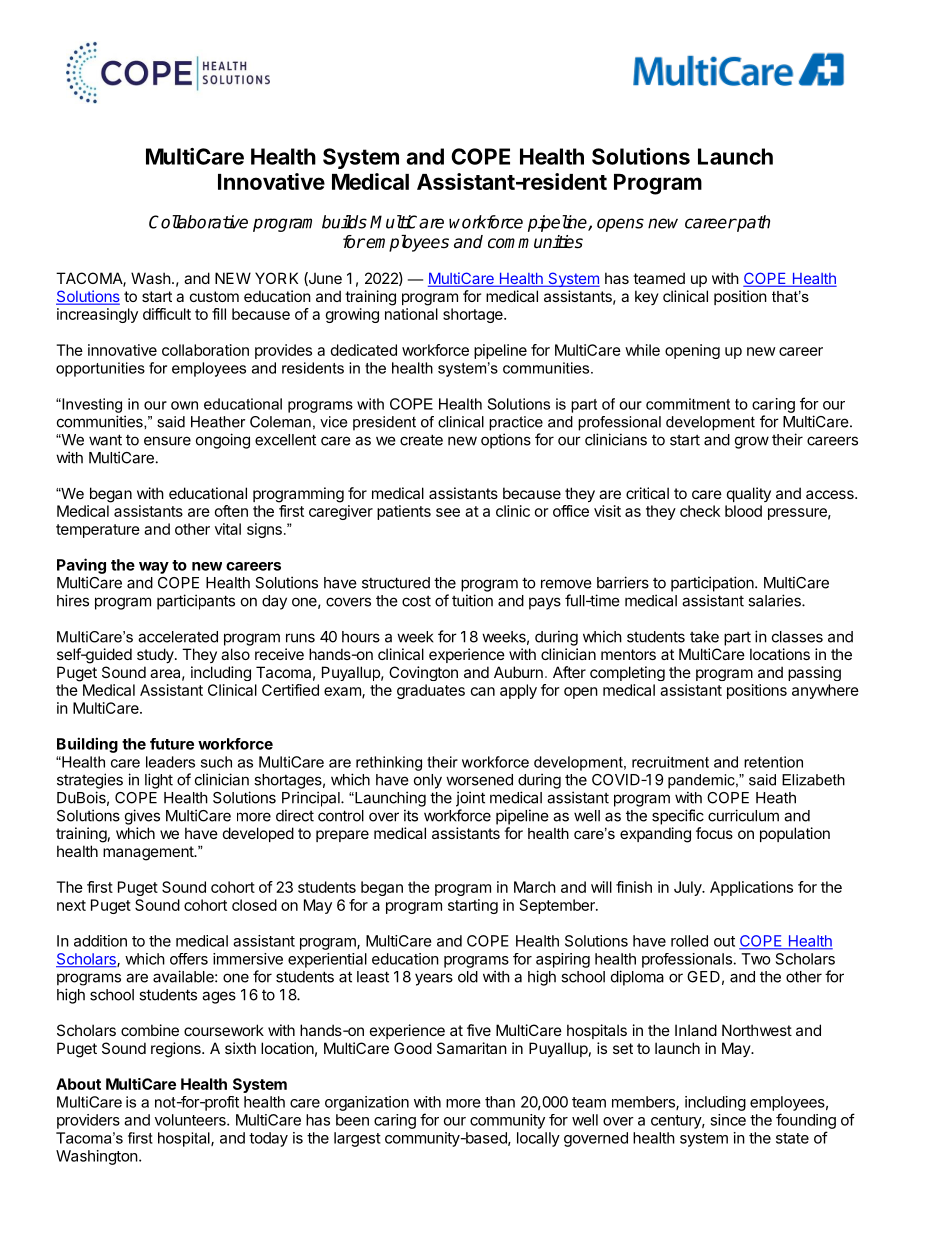  Describe the element at coordinates (191, 1120) in the screenshot. I see `volunteers` at that location.
